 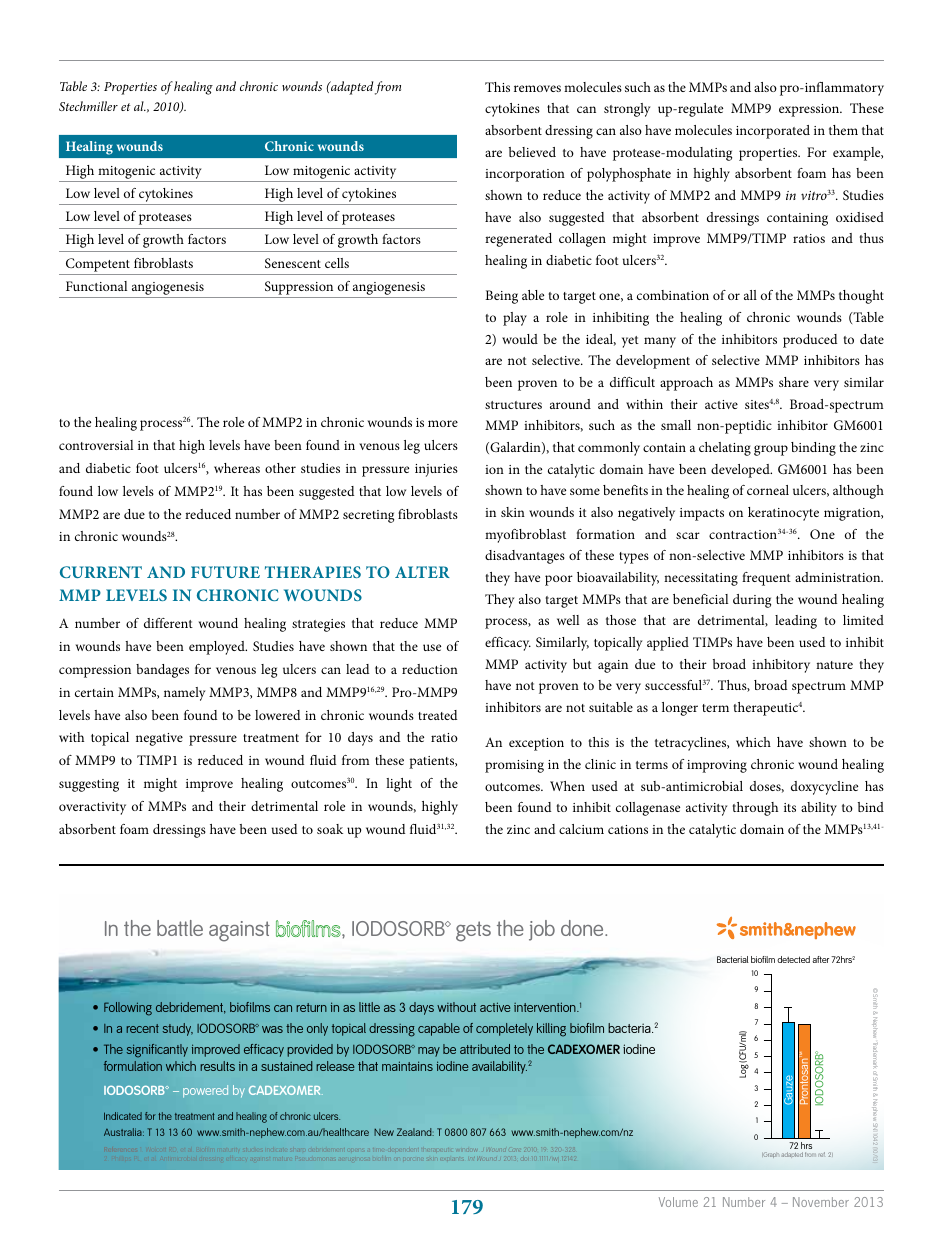 I want to click on believed, so click(x=532, y=152).
